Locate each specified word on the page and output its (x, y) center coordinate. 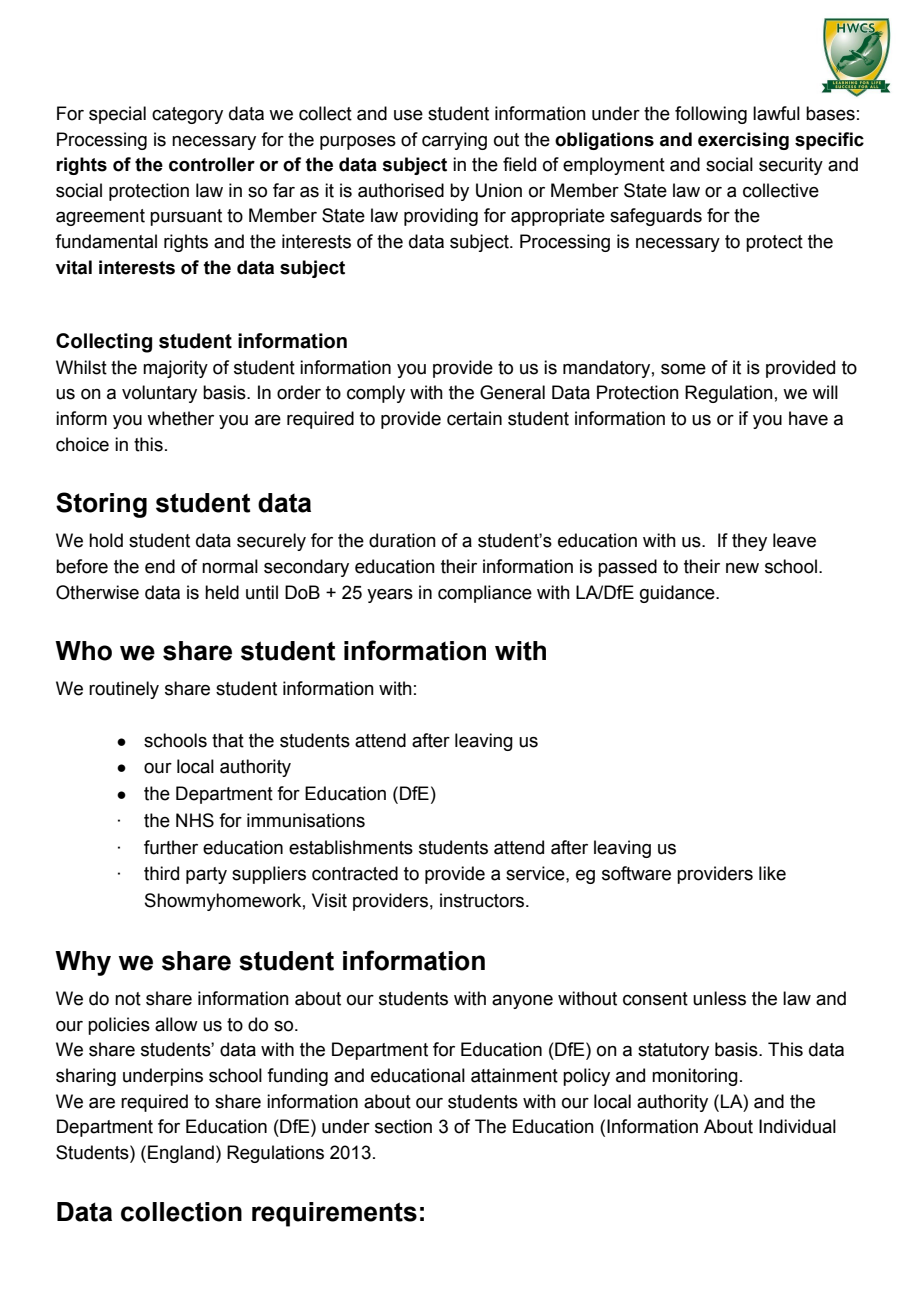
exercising (743, 141)
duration (402, 540)
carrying (454, 141)
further (171, 847)
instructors (483, 900)
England (181, 1154)
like (772, 873)
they (749, 542)
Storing (101, 505)
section (403, 1126)
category (187, 115)
